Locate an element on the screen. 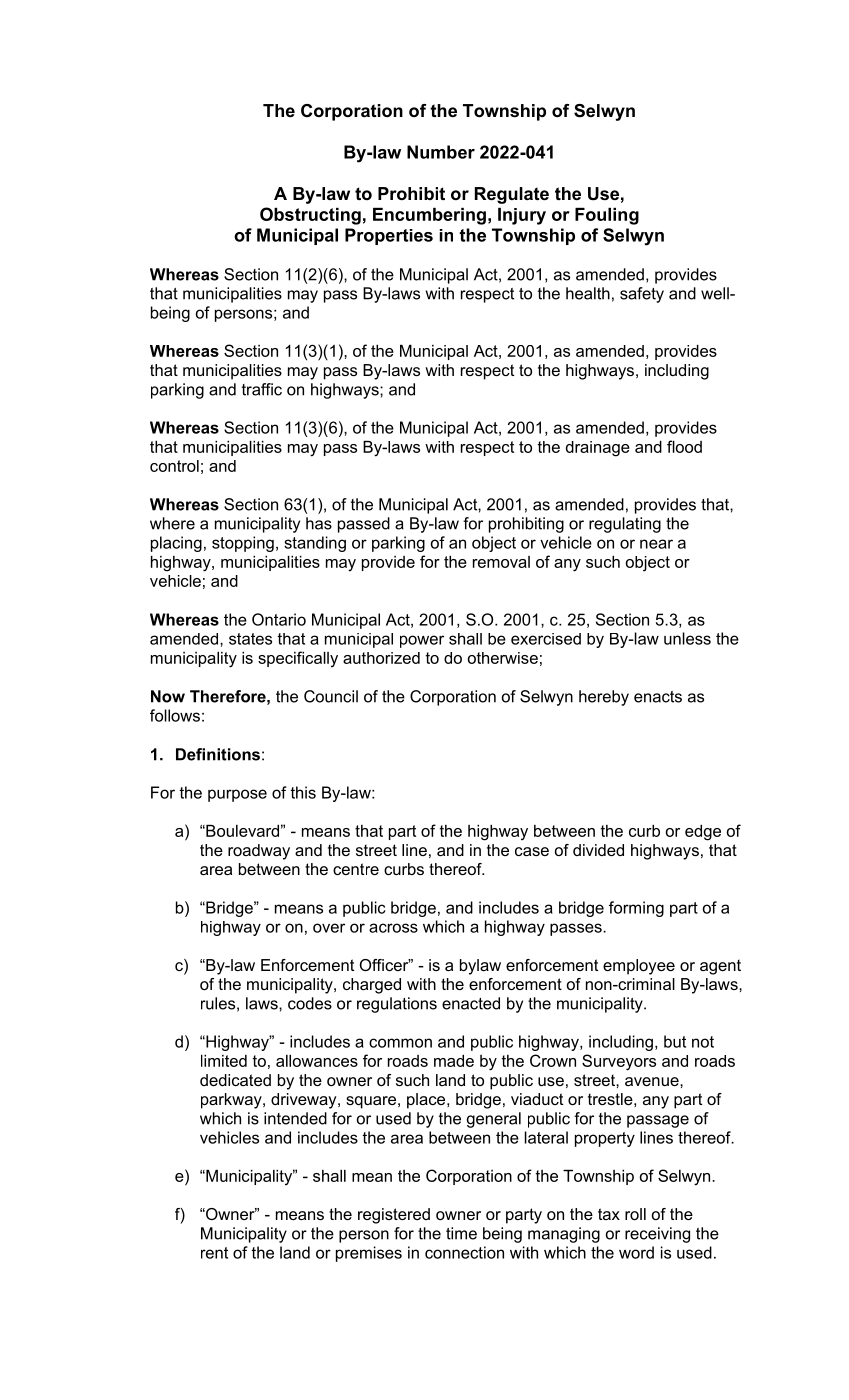 This screenshot has width=849, height=1400. time is located at coordinates (461, 1233).
